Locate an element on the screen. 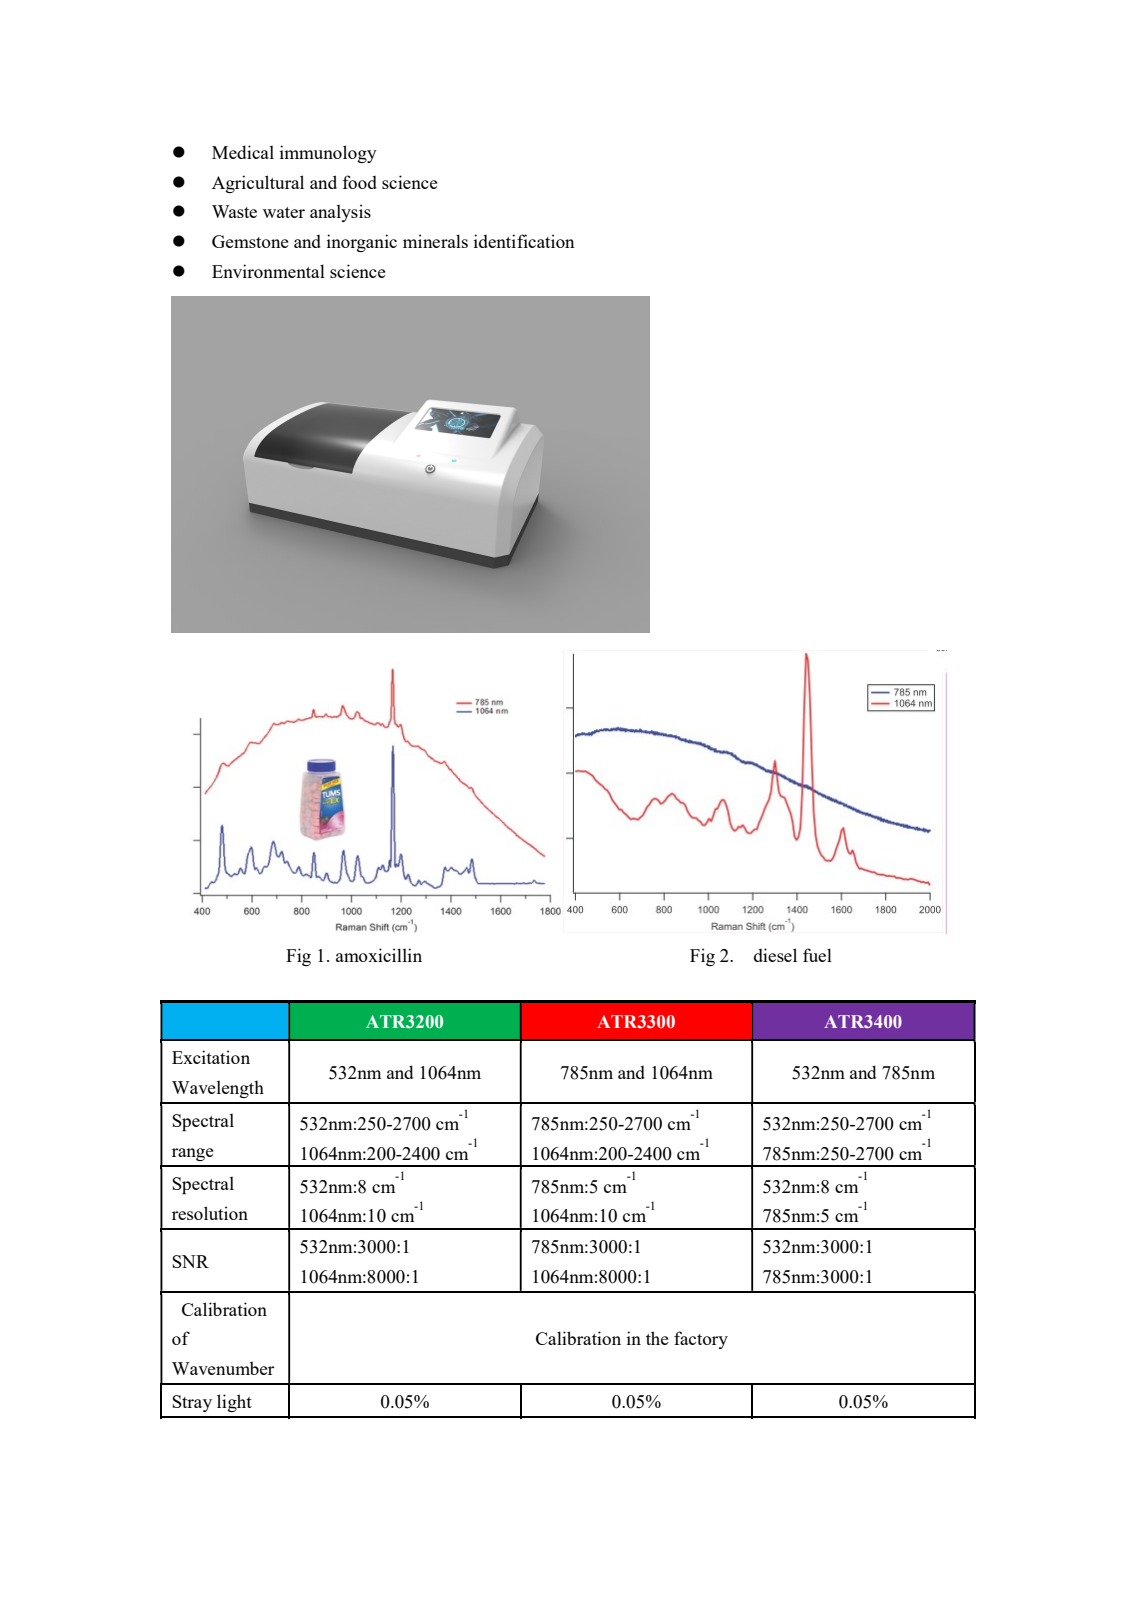 The image size is (1136, 1606). inorganic is located at coordinates (362, 243).
